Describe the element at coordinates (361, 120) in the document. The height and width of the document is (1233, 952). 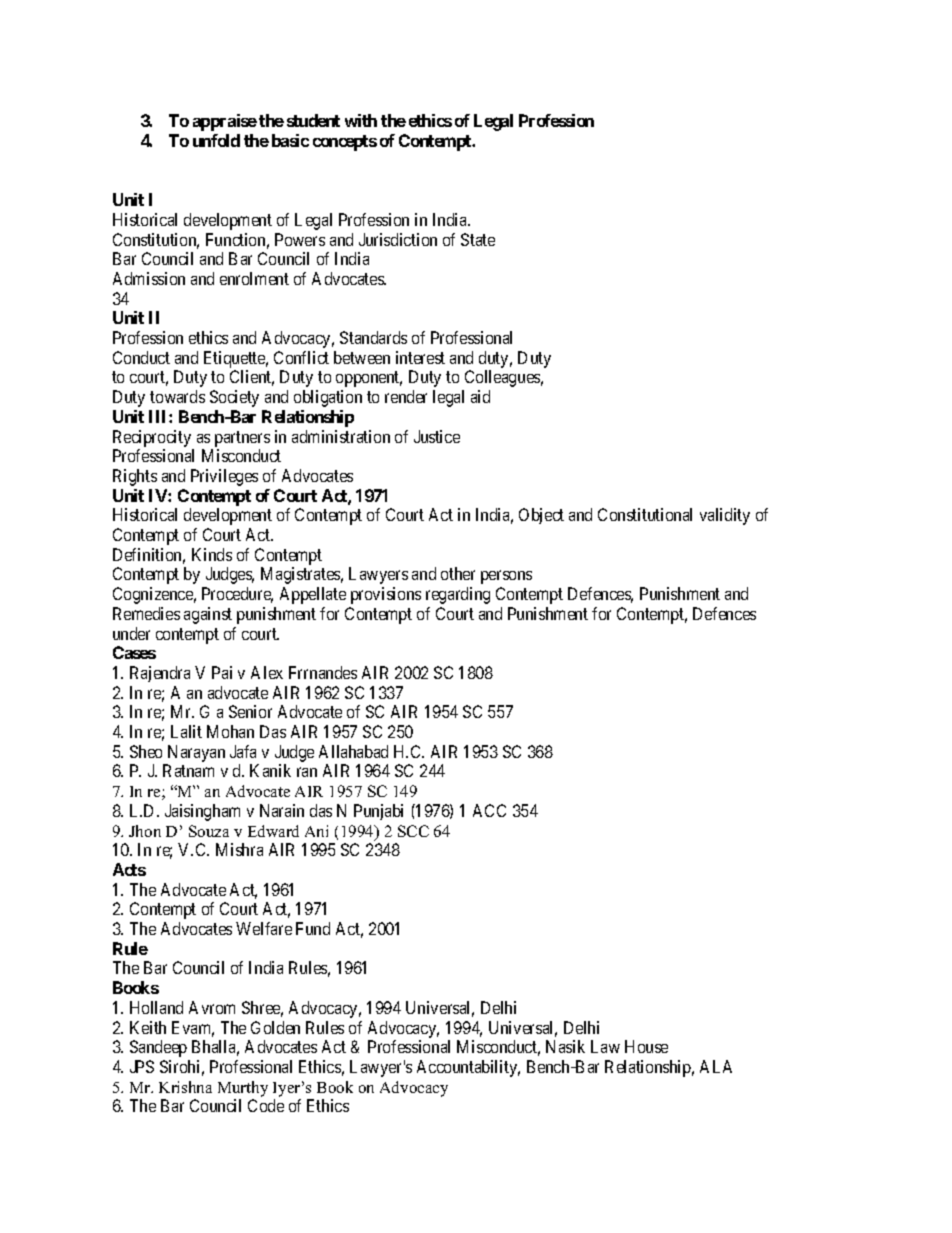
I see `with` at that location.
